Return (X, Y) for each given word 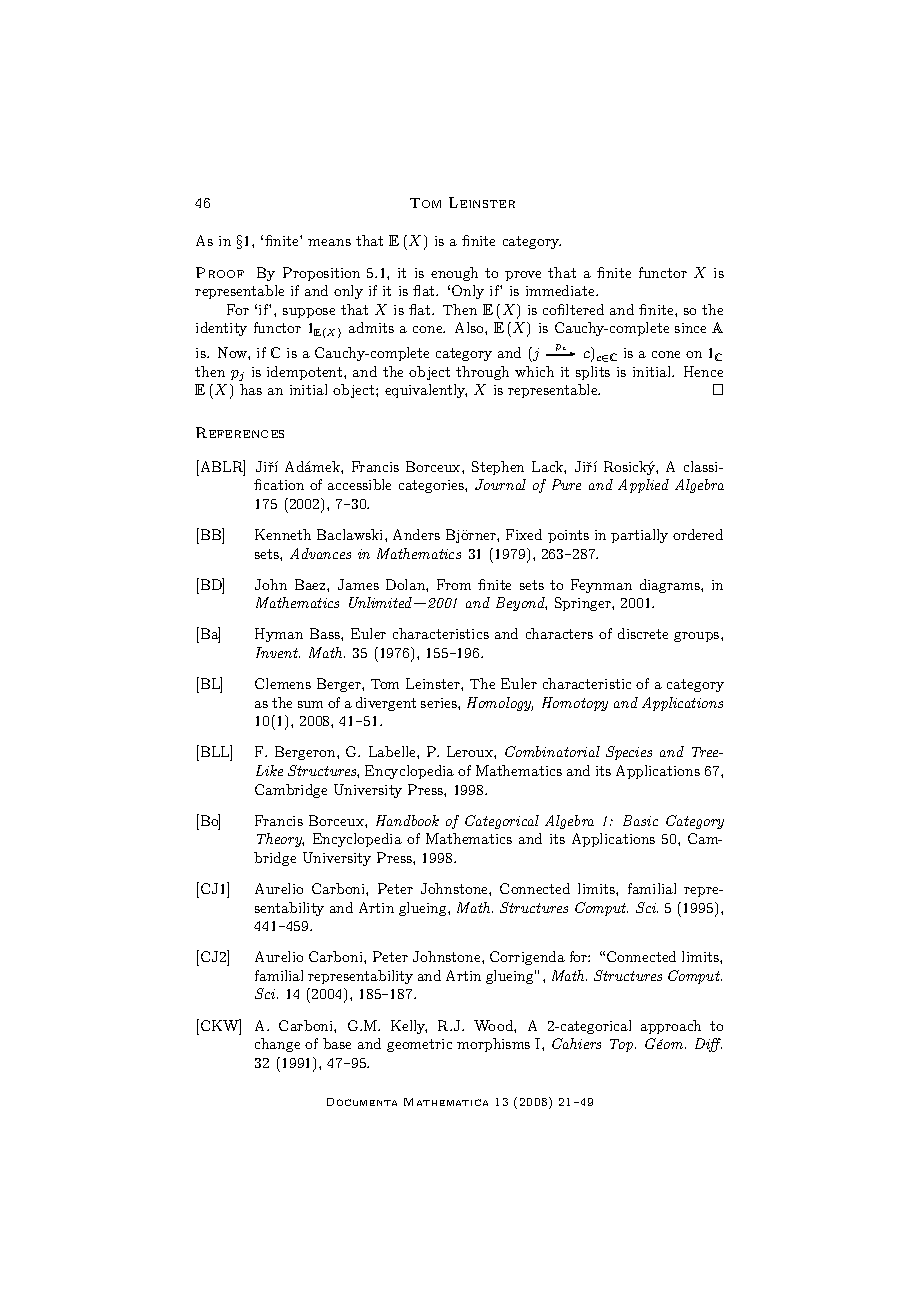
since (690, 328)
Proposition (321, 274)
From (454, 584)
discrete (643, 633)
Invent (278, 652)
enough (454, 274)
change (277, 1045)
